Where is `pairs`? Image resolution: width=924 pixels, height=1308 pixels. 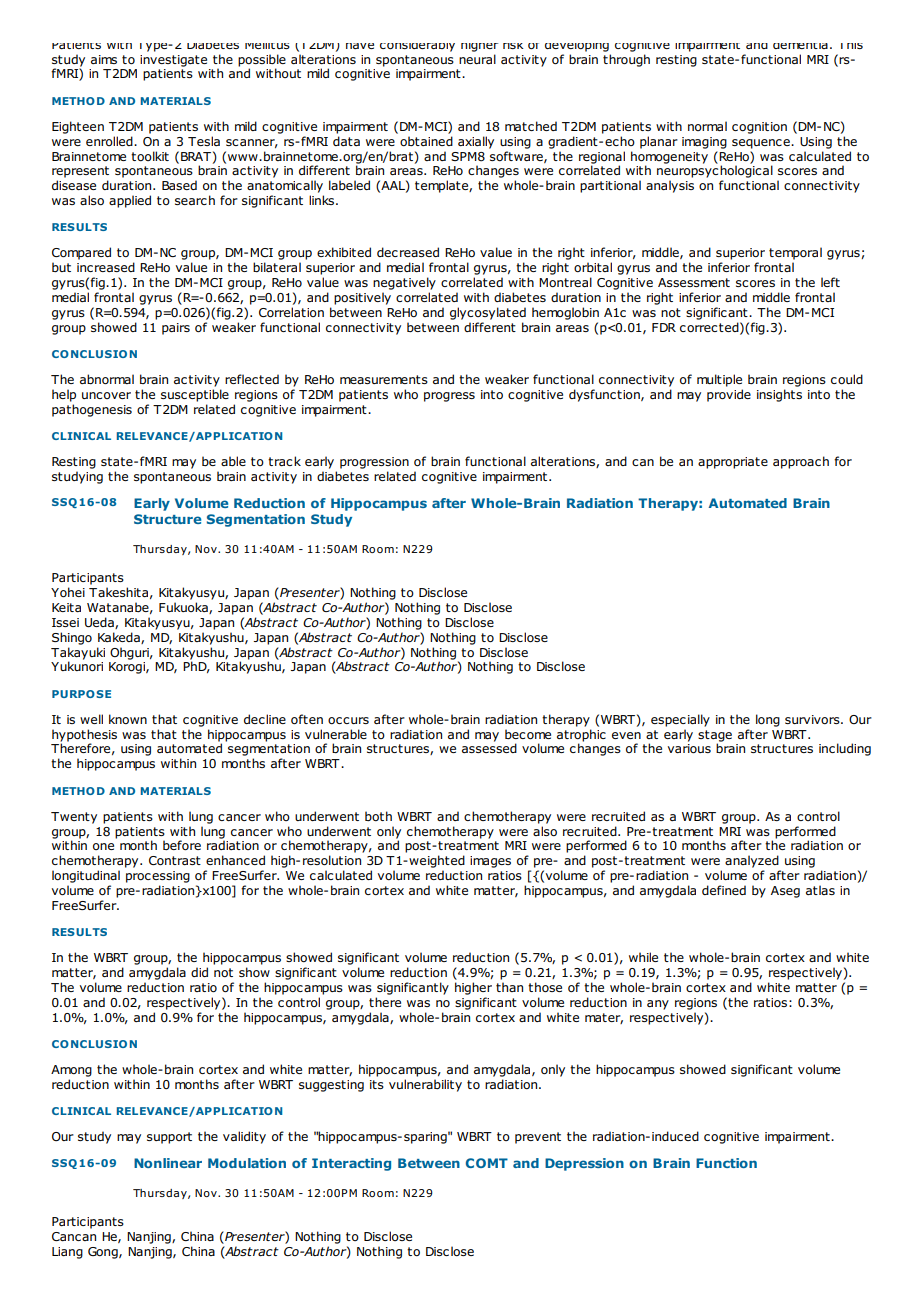
pairs is located at coordinates (176, 329).
